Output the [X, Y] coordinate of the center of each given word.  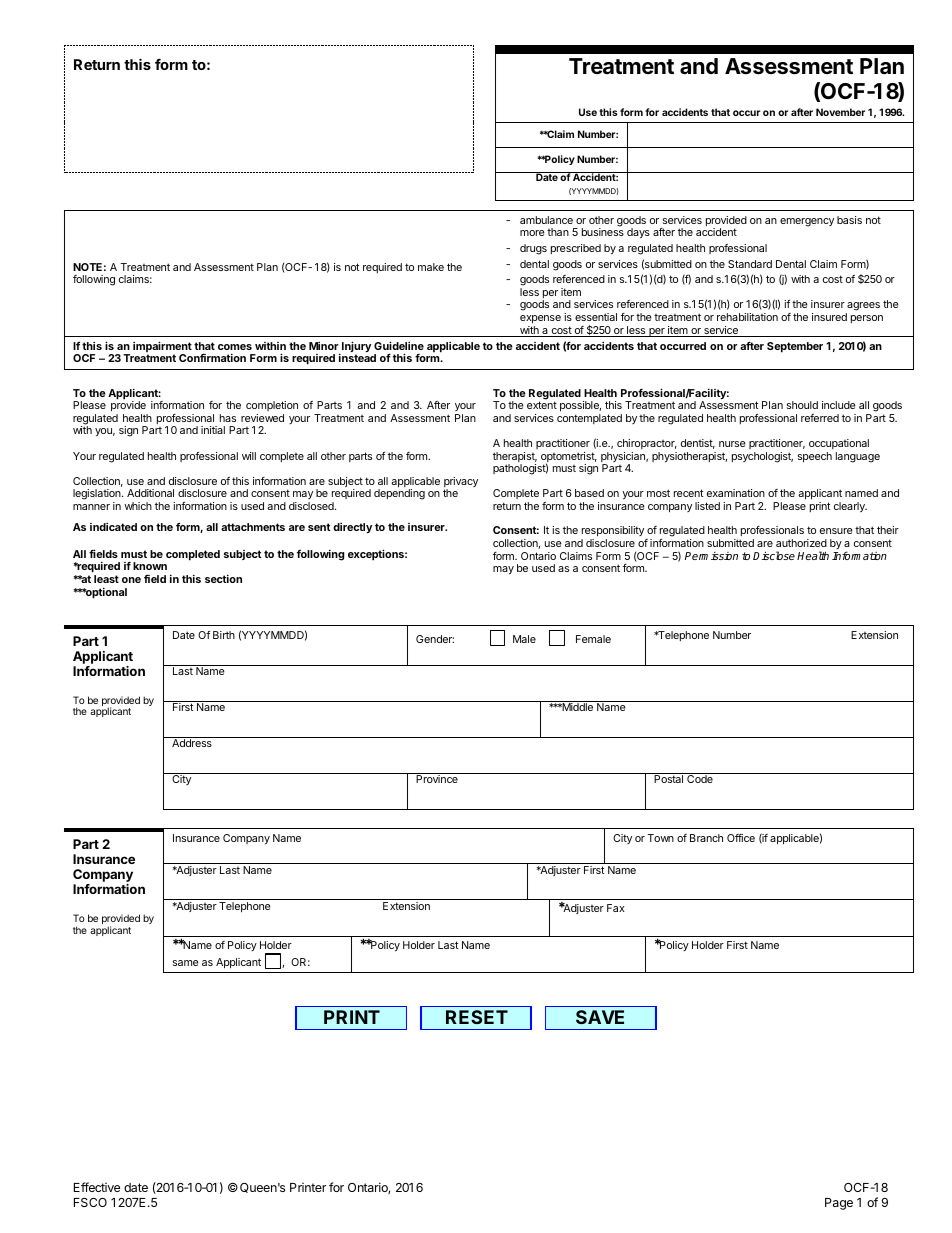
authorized [801, 543]
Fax [616, 908]
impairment [162, 348]
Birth [224, 635]
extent [542, 405]
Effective [97, 1187]
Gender [435, 639]
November [840, 112]
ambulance [546, 220]
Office [741, 838]
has [228, 418]
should [802, 405]
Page [839, 1204]
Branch [706, 838]
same [186, 963]
